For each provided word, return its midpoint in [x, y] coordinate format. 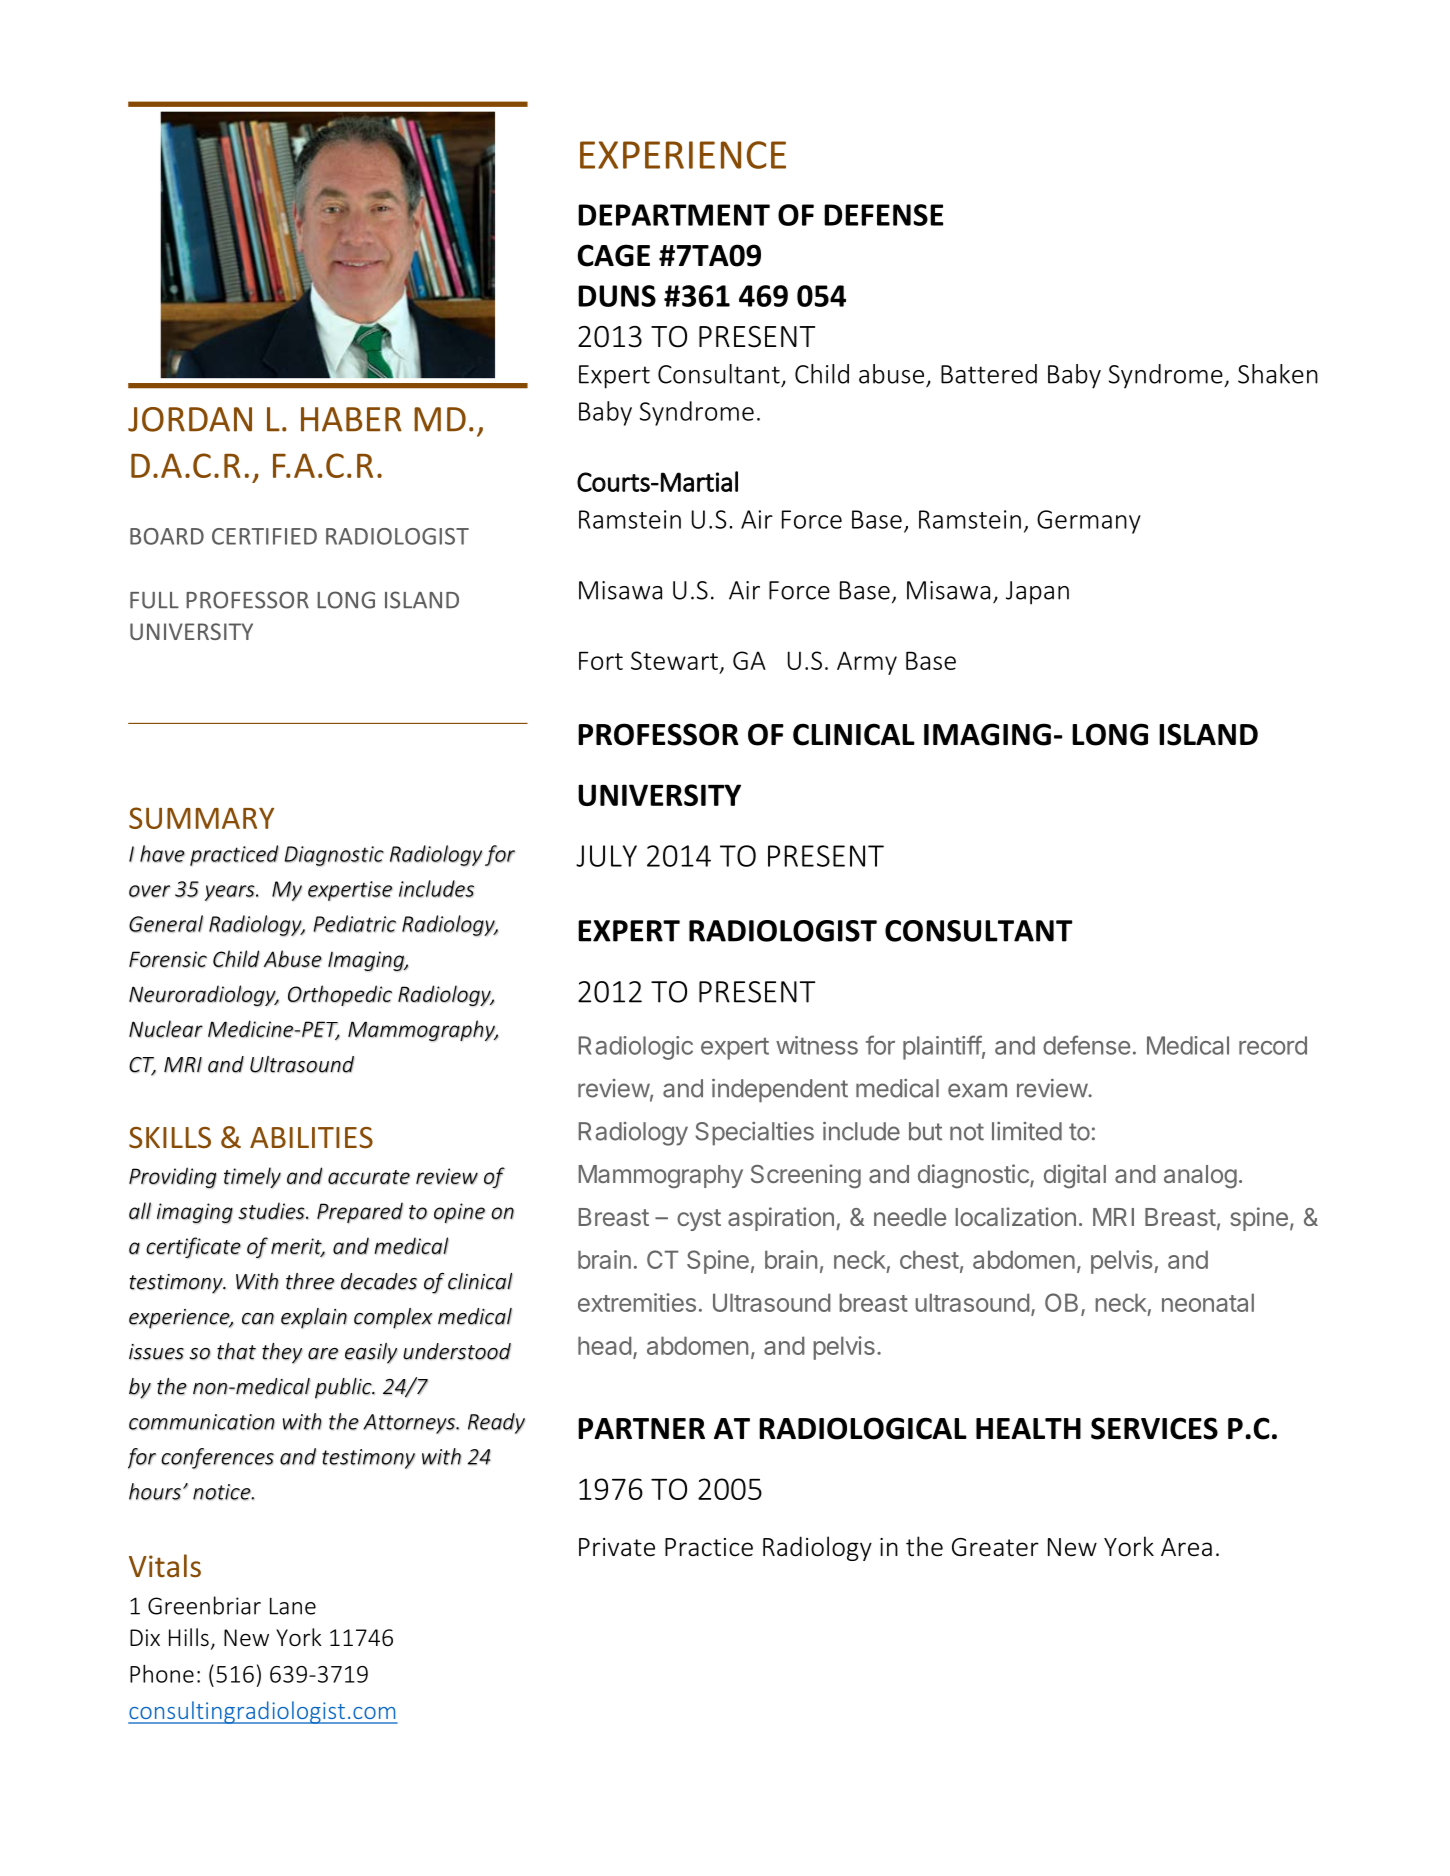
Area [1186, 1547]
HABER [351, 419]
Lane [293, 1606]
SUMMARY [201, 818]
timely [252, 1177]
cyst [699, 1220]
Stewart [674, 660]
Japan [1037, 593]
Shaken [1278, 374]
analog [1200, 1177]
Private [617, 1547]
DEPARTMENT [674, 215]
